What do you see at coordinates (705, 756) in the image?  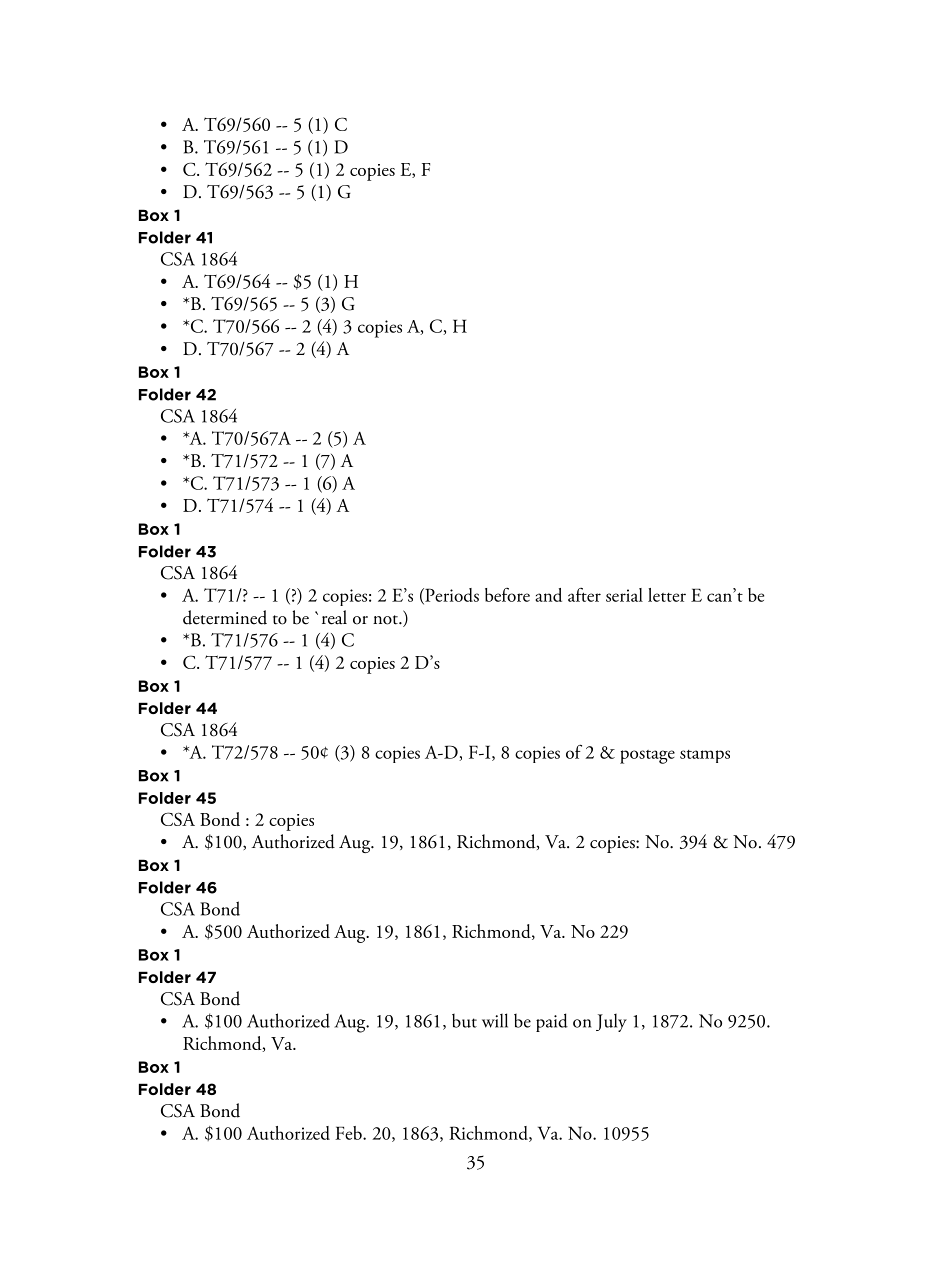 I see `stamps` at bounding box center [705, 756].
